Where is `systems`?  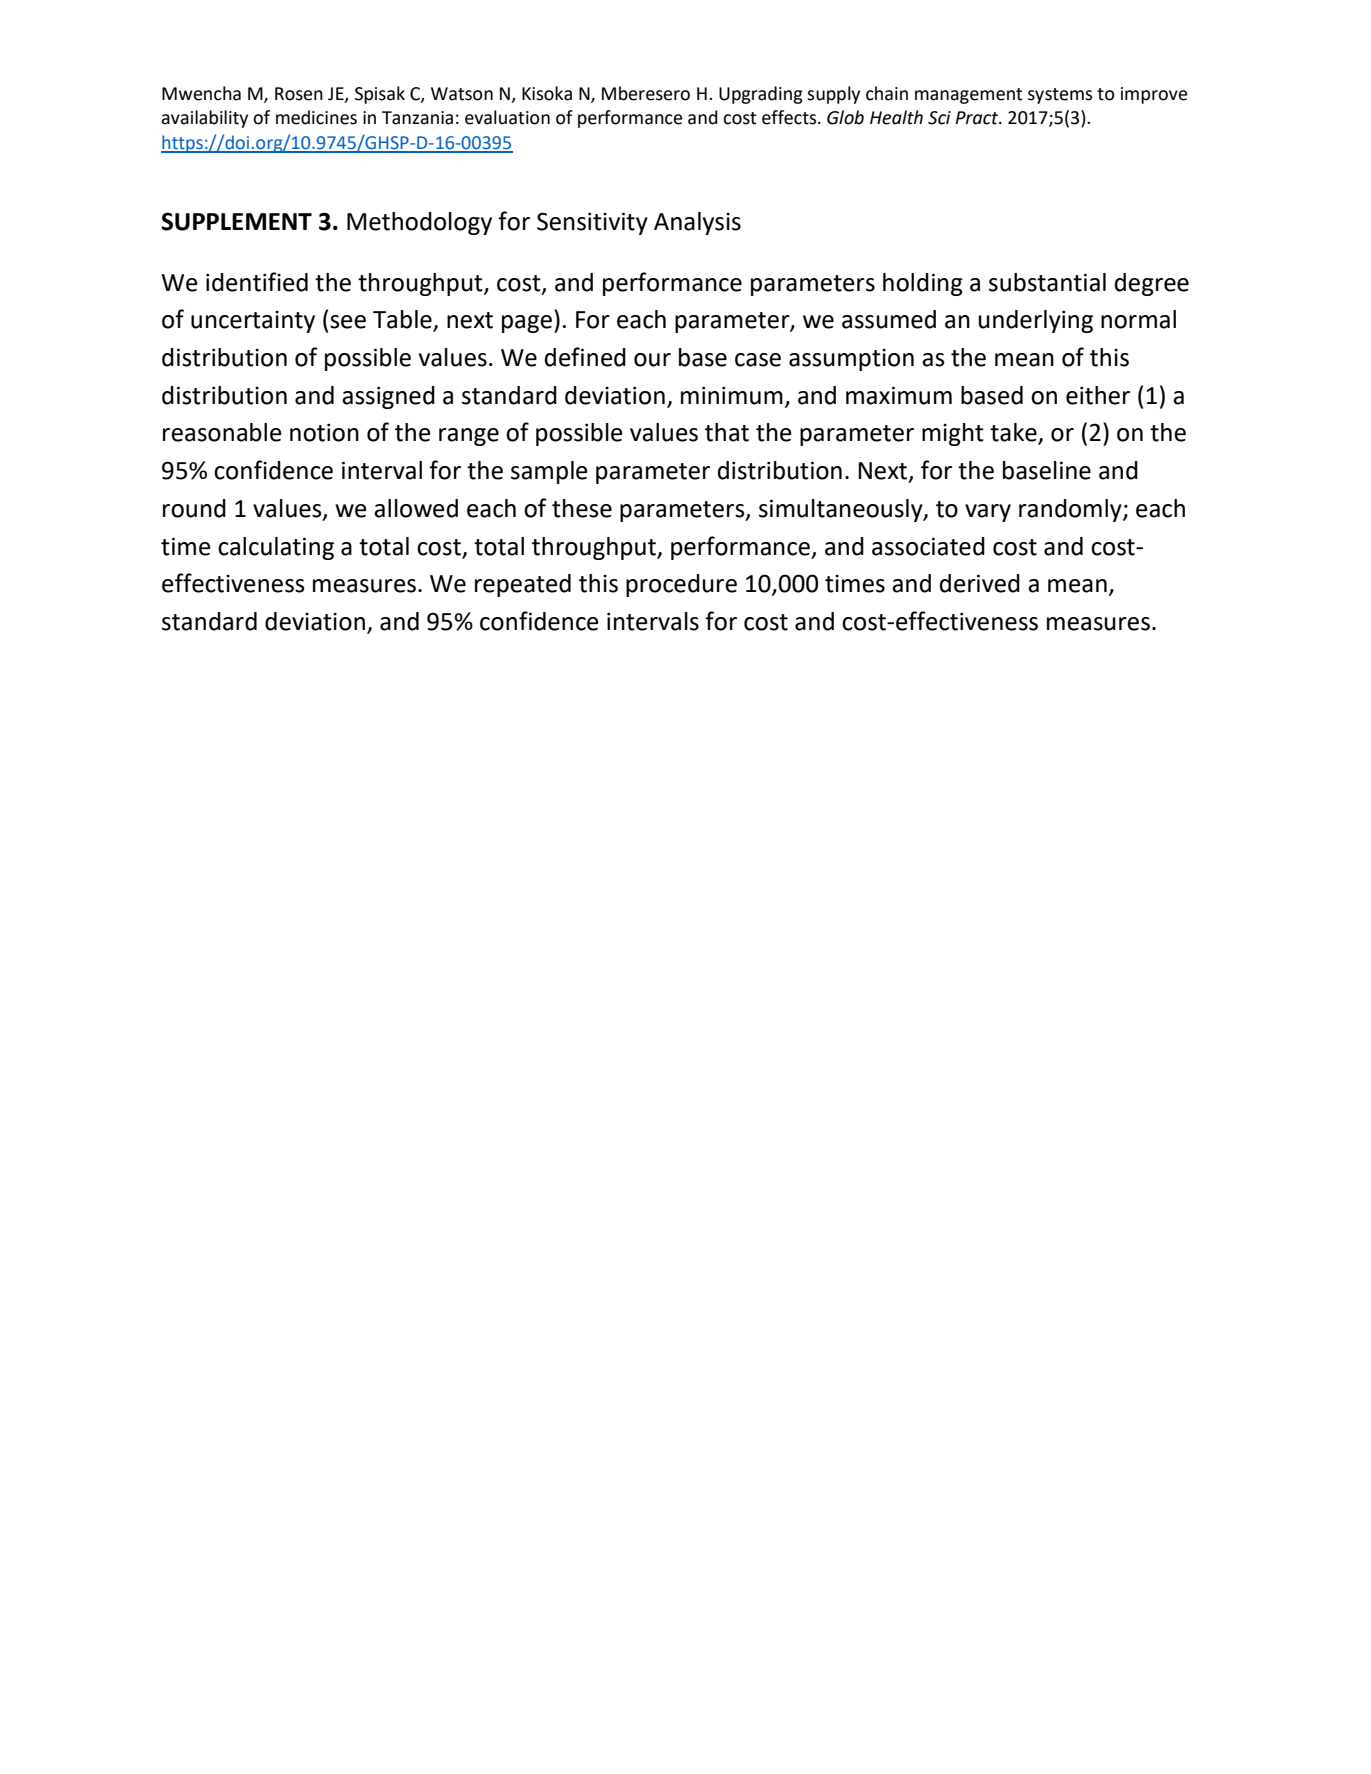
systems is located at coordinates (1060, 96).
